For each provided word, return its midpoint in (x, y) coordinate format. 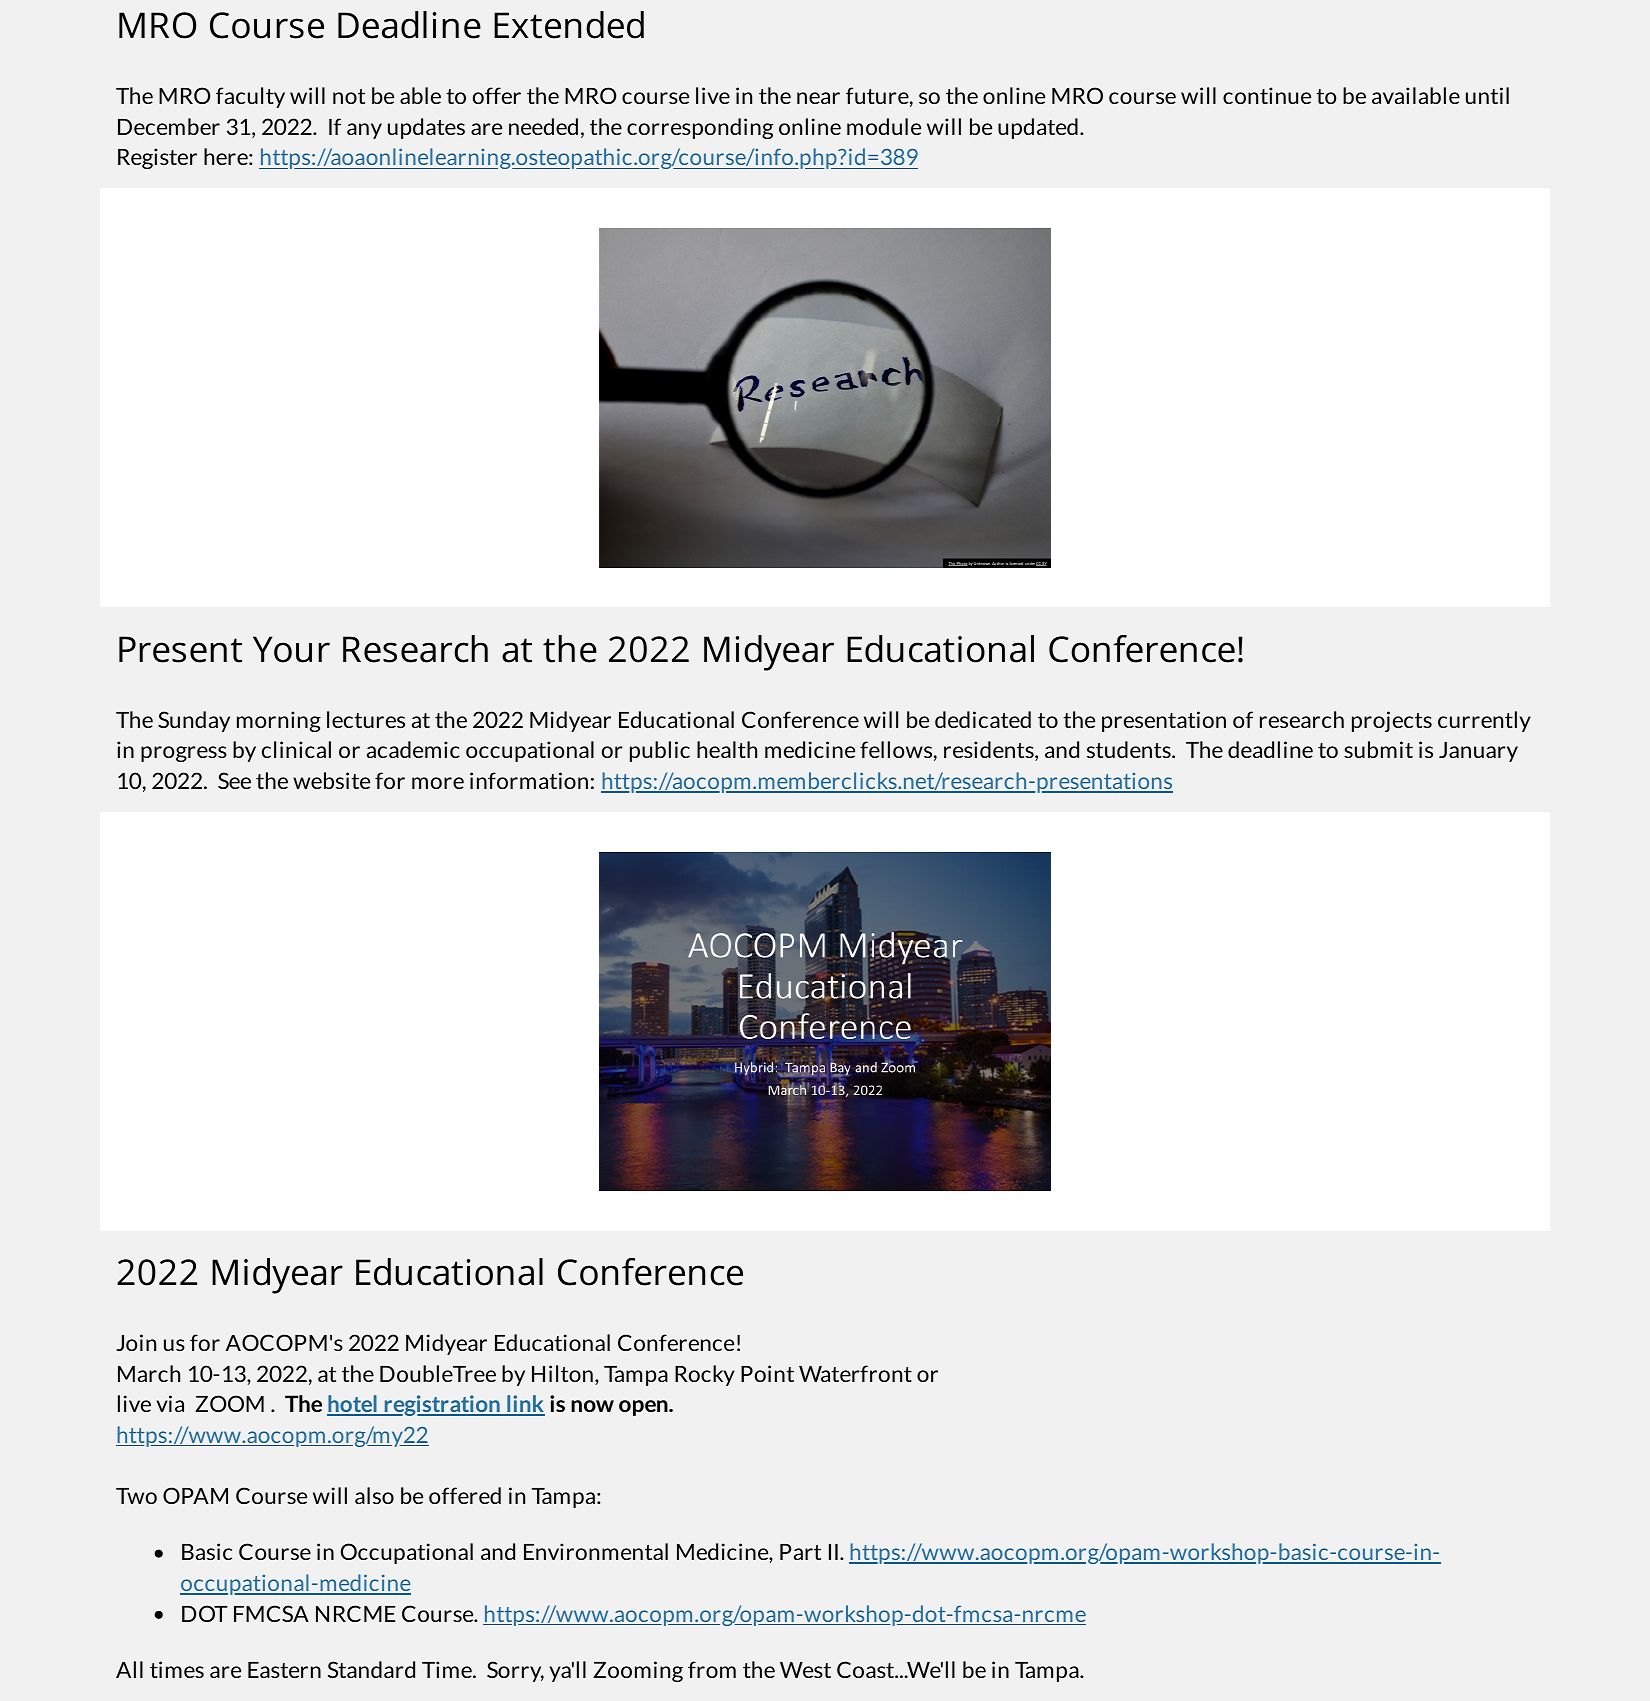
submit (1378, 749)
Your (291, 649)
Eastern (284, 1670)
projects (1392, 721)
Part (800, 1552)
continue (1267, 95)
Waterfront (855, 1373)
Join (136, 1342)
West (805, 1670)
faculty (250, 97)
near (818, 98)
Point (767, 1373)
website (331, 780)
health (727, 749)
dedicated (983, 719)
